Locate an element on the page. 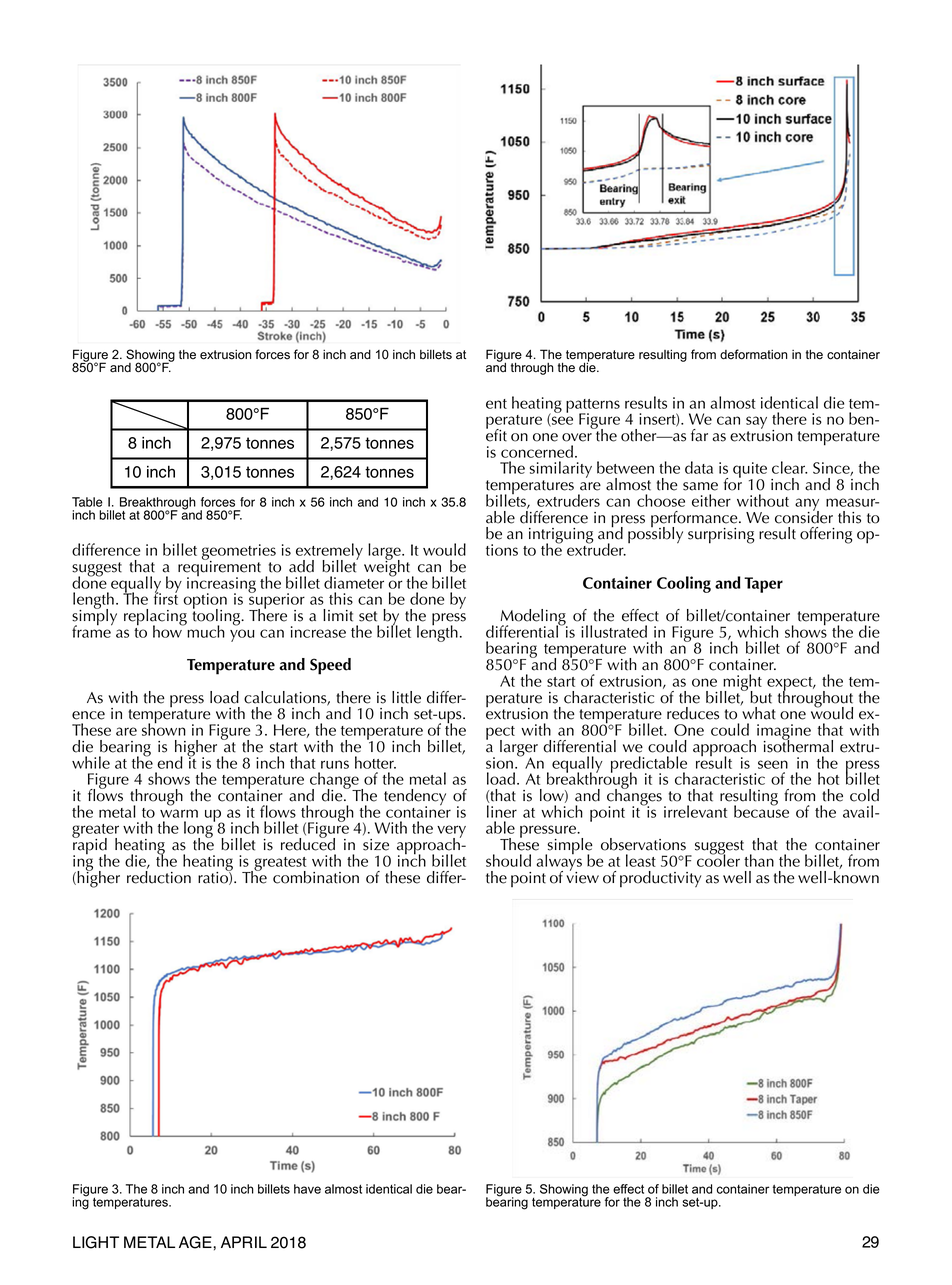 This image has height=1285, width=952. reduction is located at coordinates (159, 876).
